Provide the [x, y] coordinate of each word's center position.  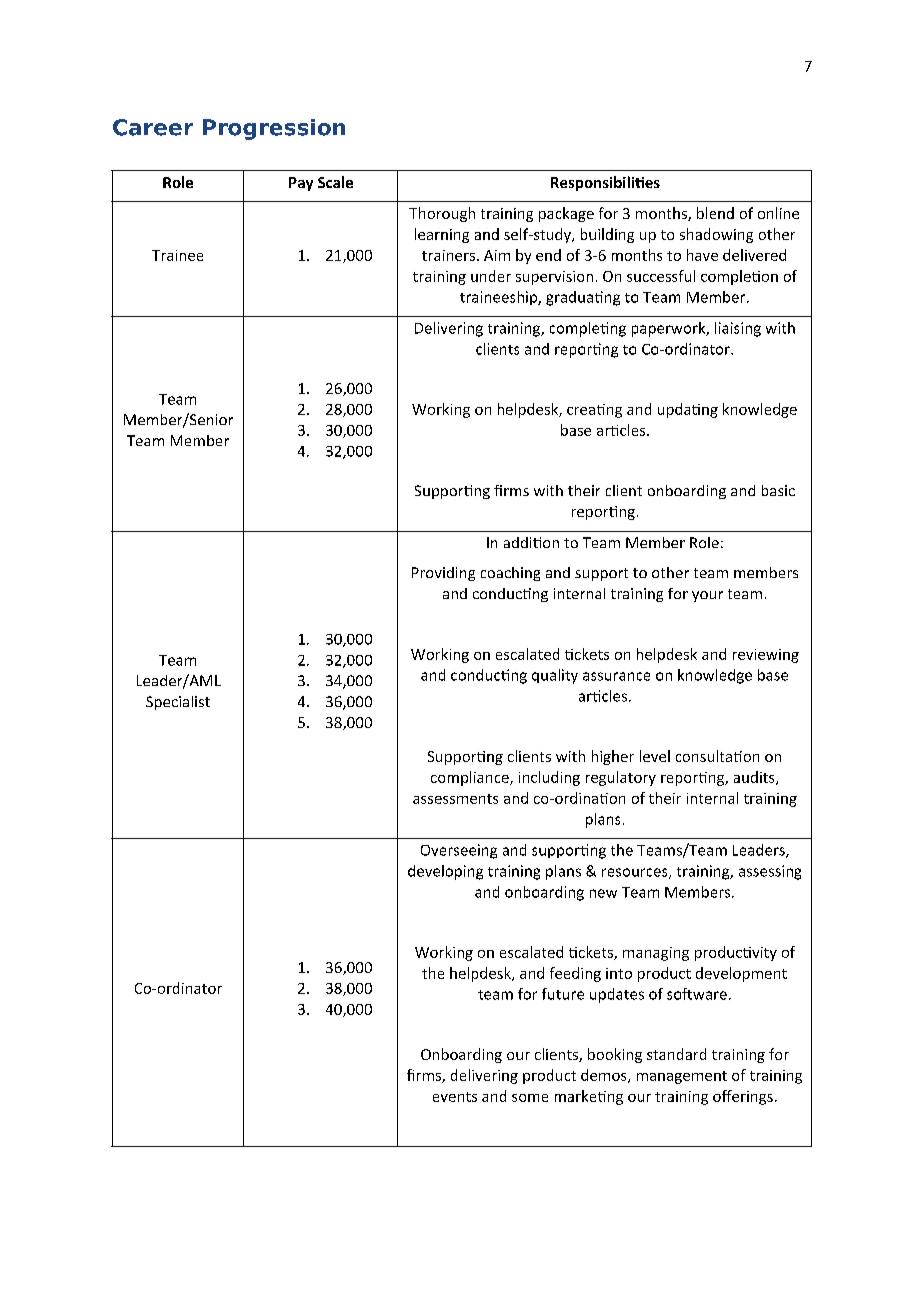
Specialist [178, 703]
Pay [301, 184]
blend [715, 213]
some [530, 1098]
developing [445, 872]
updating [688, 410]
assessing [770, 872]
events [455, 1097]
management [682, 1077]
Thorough [442, 214]
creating [594, 411]
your [707, 596]
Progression [274, 129]
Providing [443, 574]
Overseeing [459, 851]
